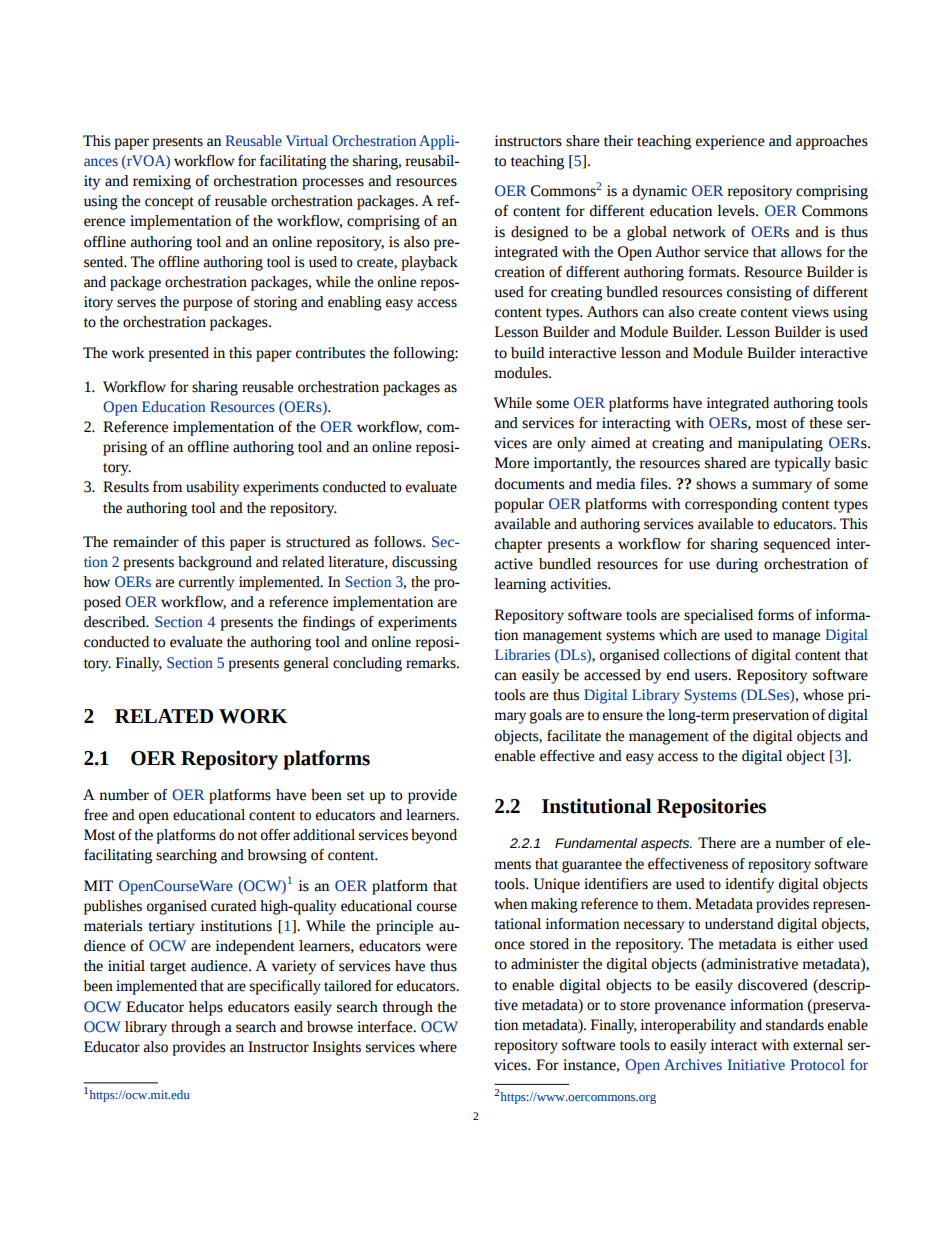 Image resolution: width=952 pixels, height=1233 pixels. Describe the element at coordinates (206, 1008) in the screenshot. I see `helps` at that location.
